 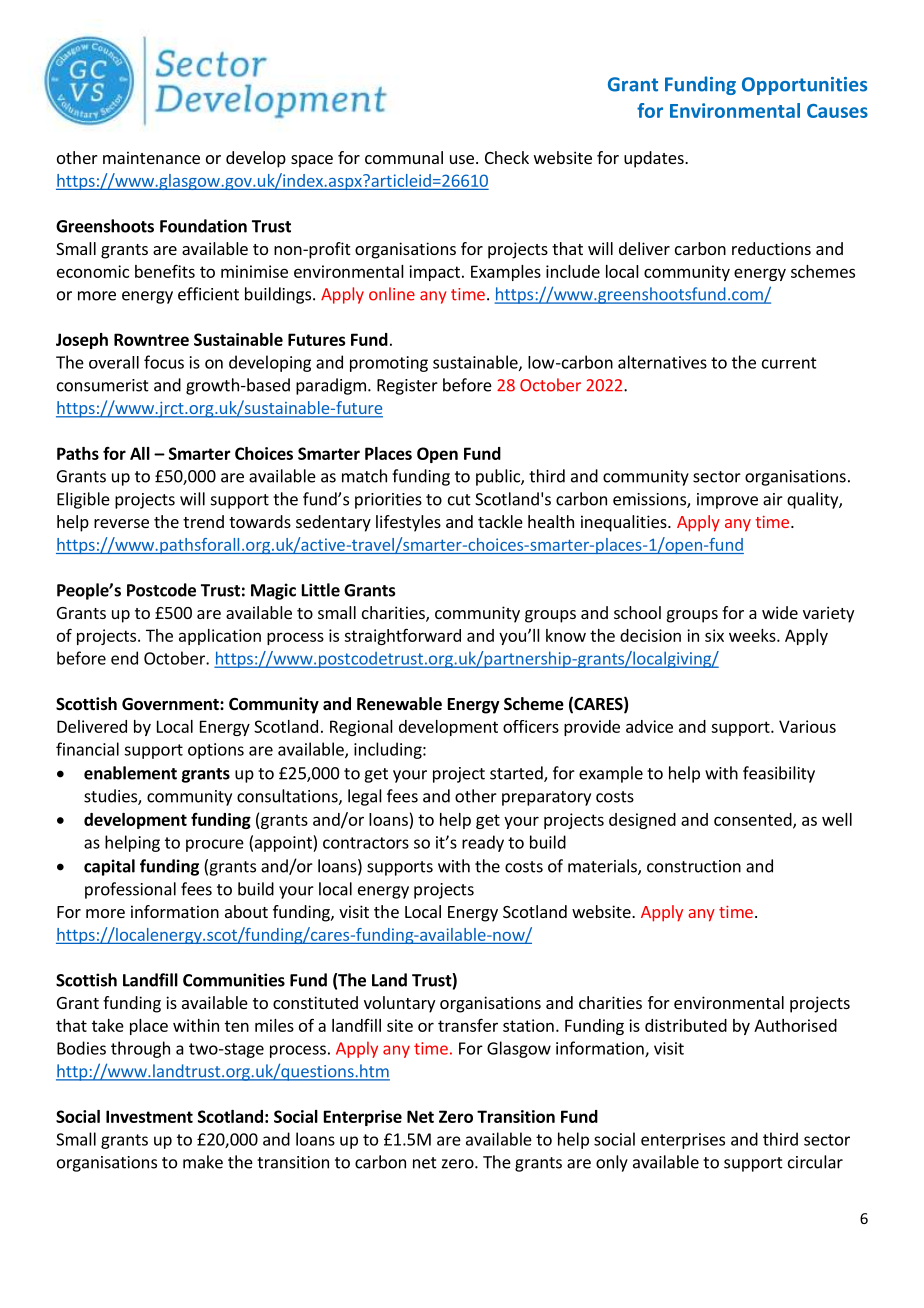 I want to click on professional, so click(x=130, y=890).
